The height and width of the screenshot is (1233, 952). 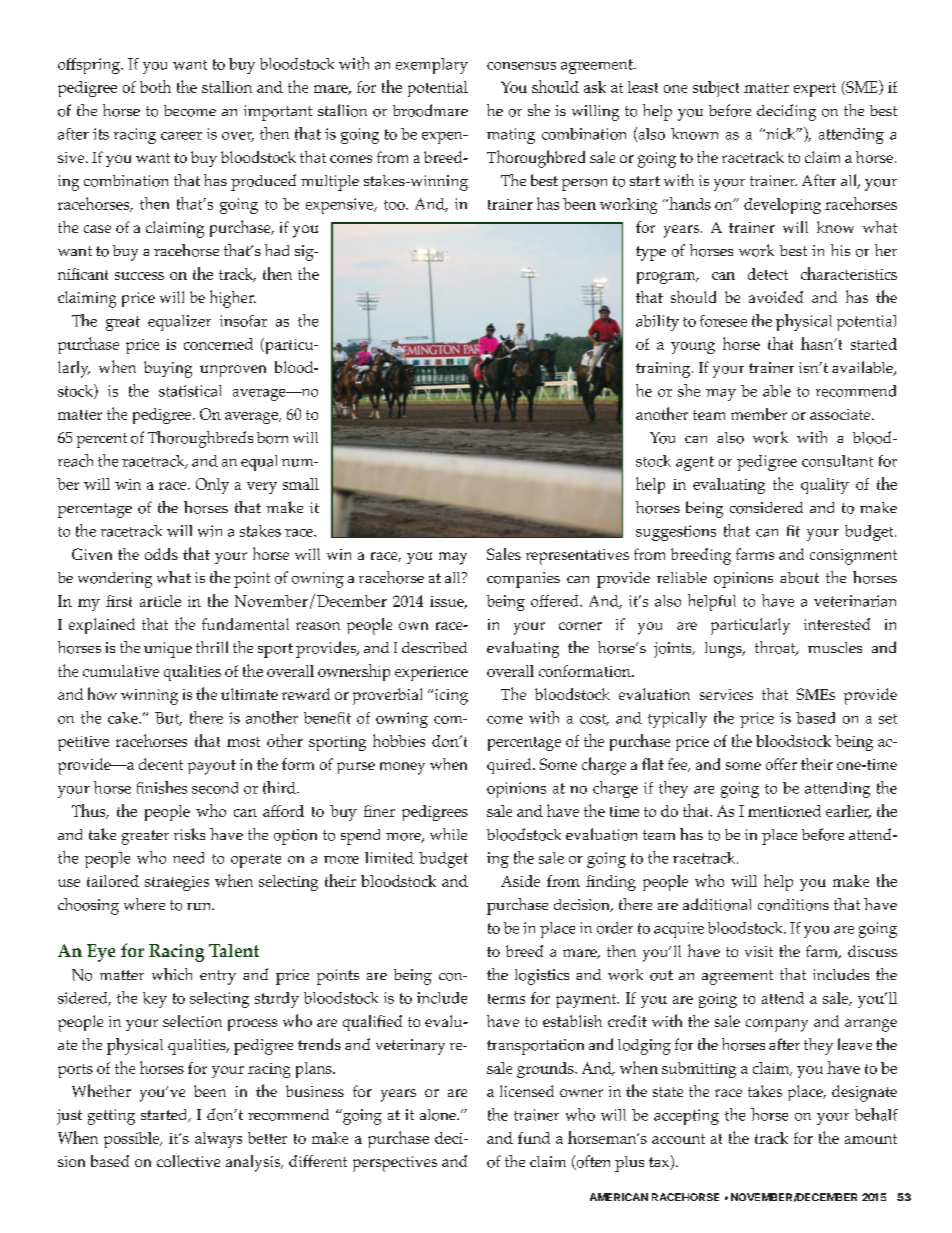 What do you see at coordinates (448, 834) in the screenshot?
I see `while` at bounding box center [448, 834].
